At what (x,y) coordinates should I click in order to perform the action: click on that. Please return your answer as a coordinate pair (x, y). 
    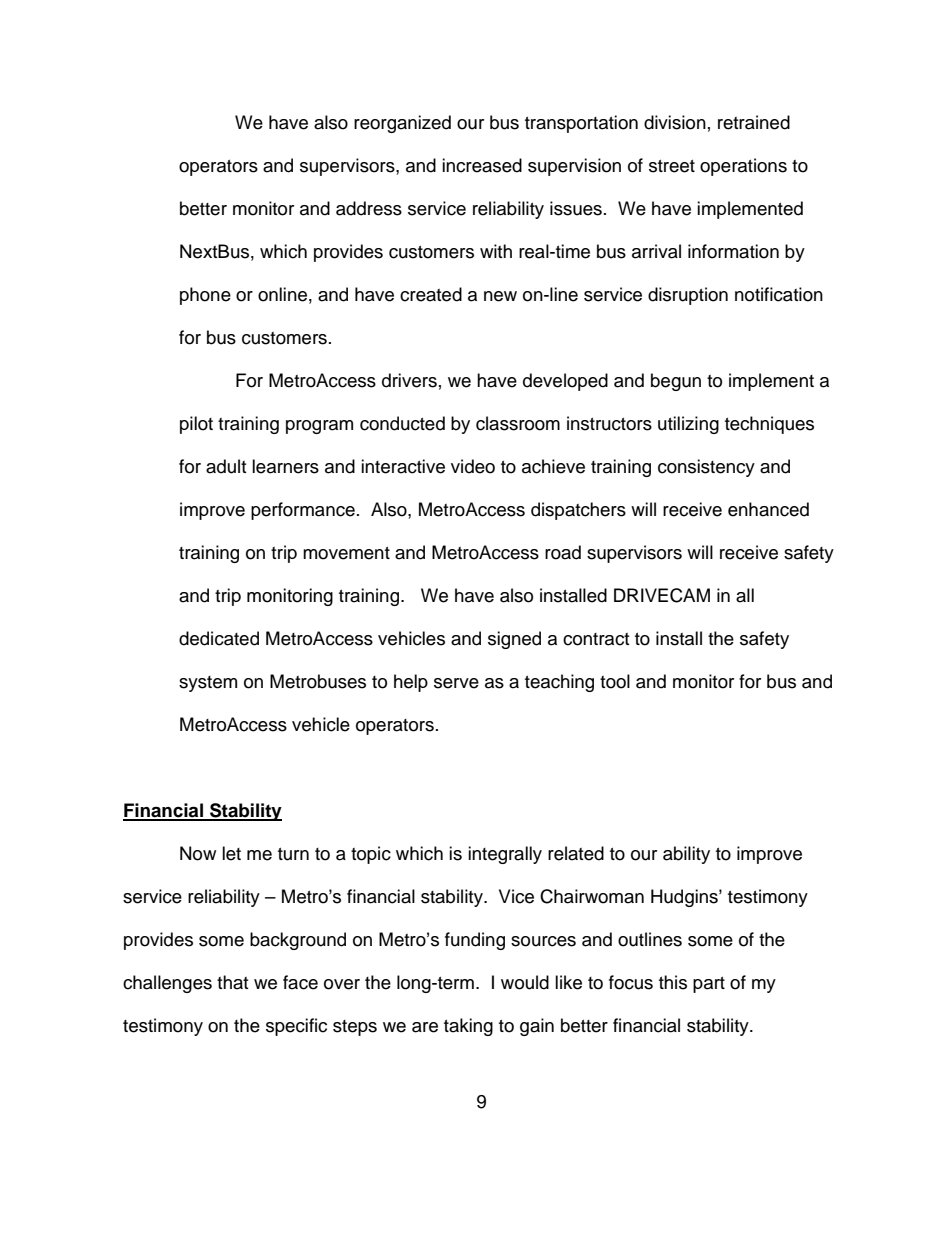
    Looking at the image, I should click on (232, 982).
